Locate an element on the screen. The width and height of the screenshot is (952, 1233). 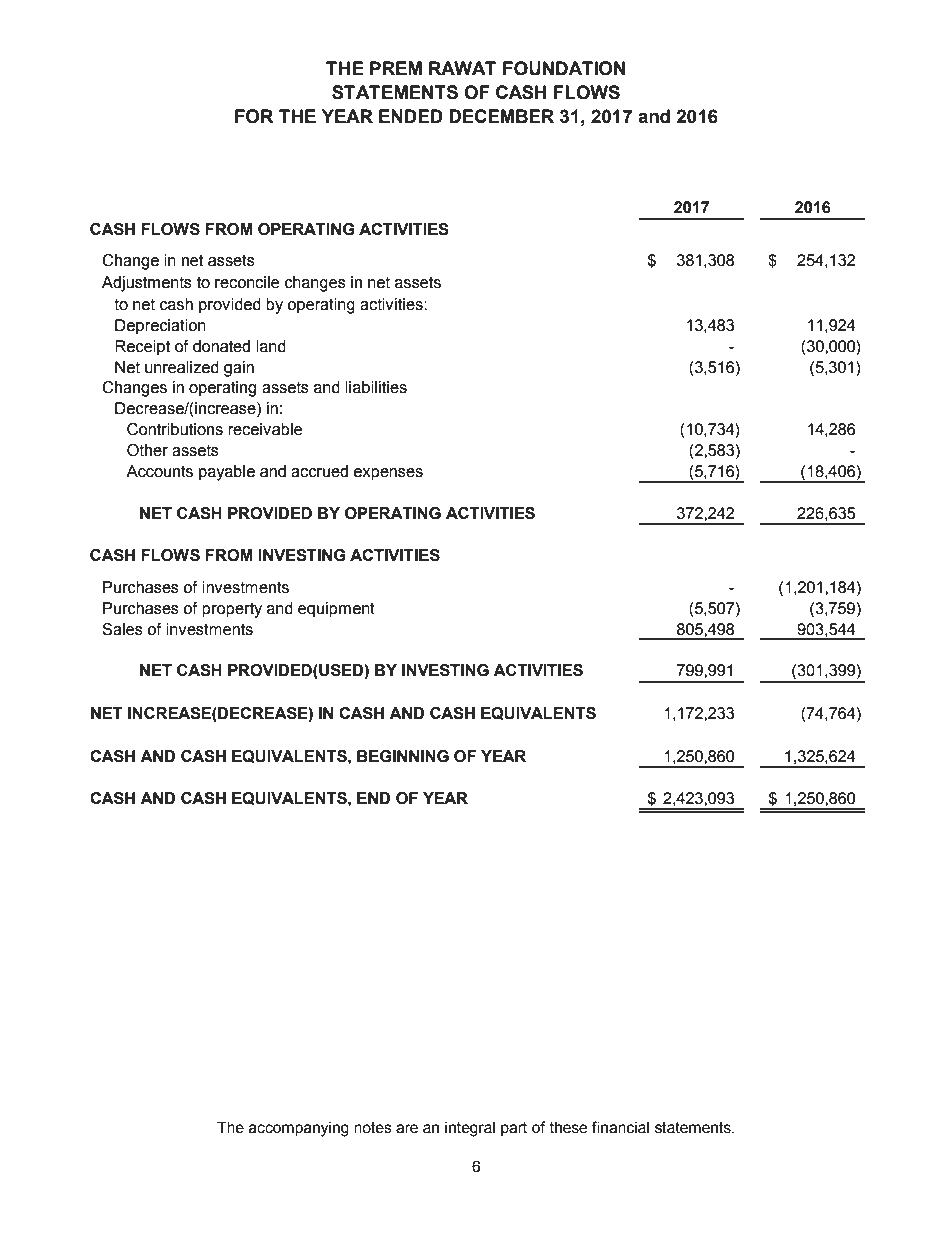
PREM is located at coordinates (396, 68).
